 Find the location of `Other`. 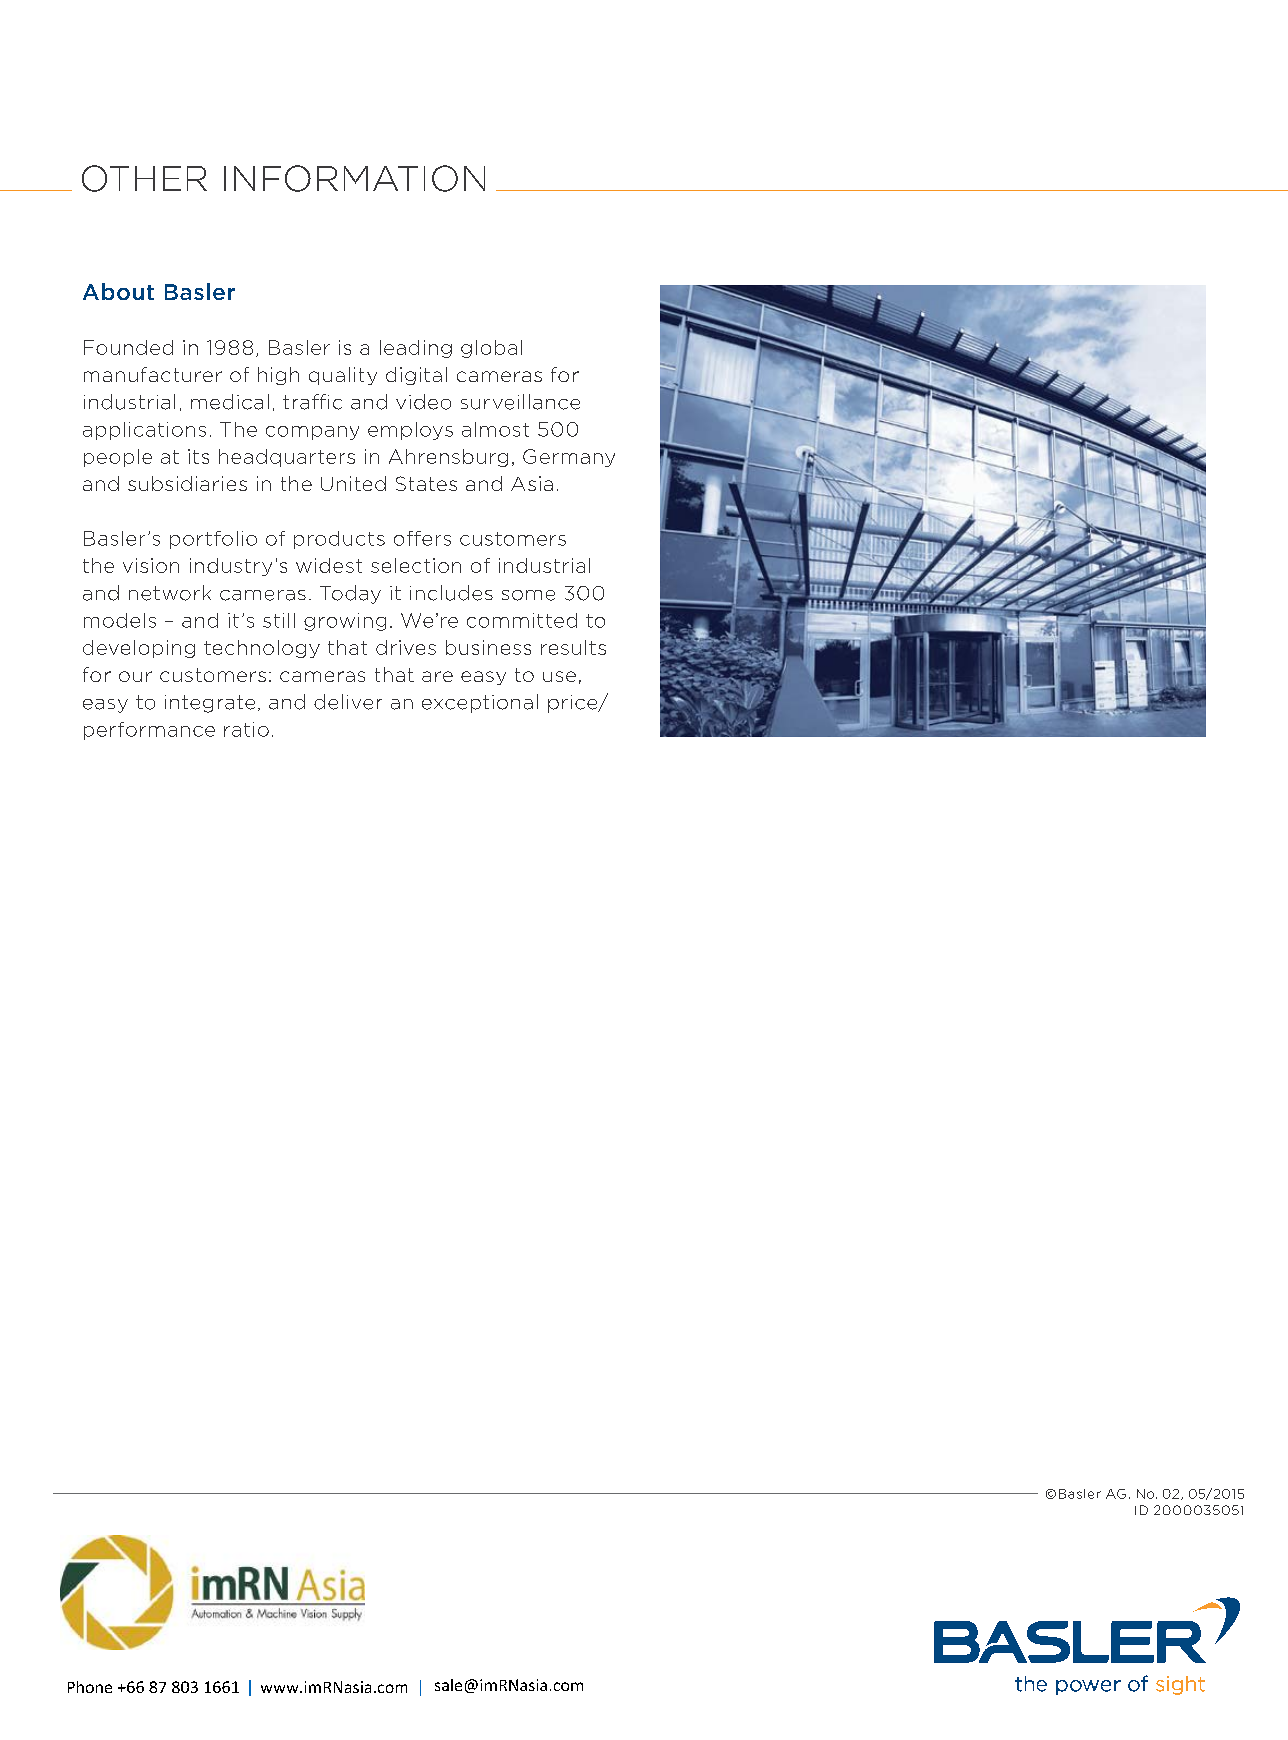

Other is located at coordinates (144, 178).
